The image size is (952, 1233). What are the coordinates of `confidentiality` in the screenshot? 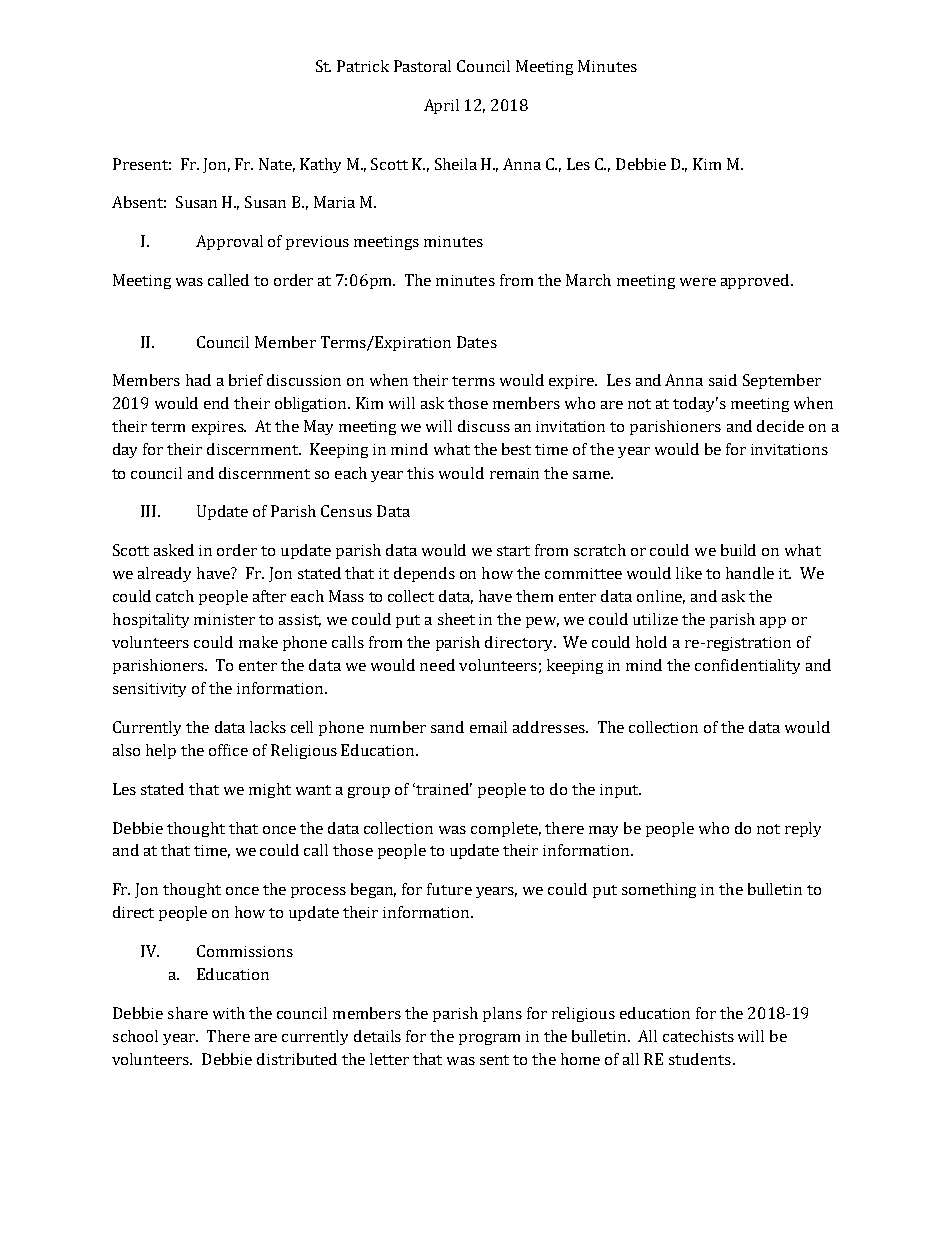 It's located at (747, 666).
